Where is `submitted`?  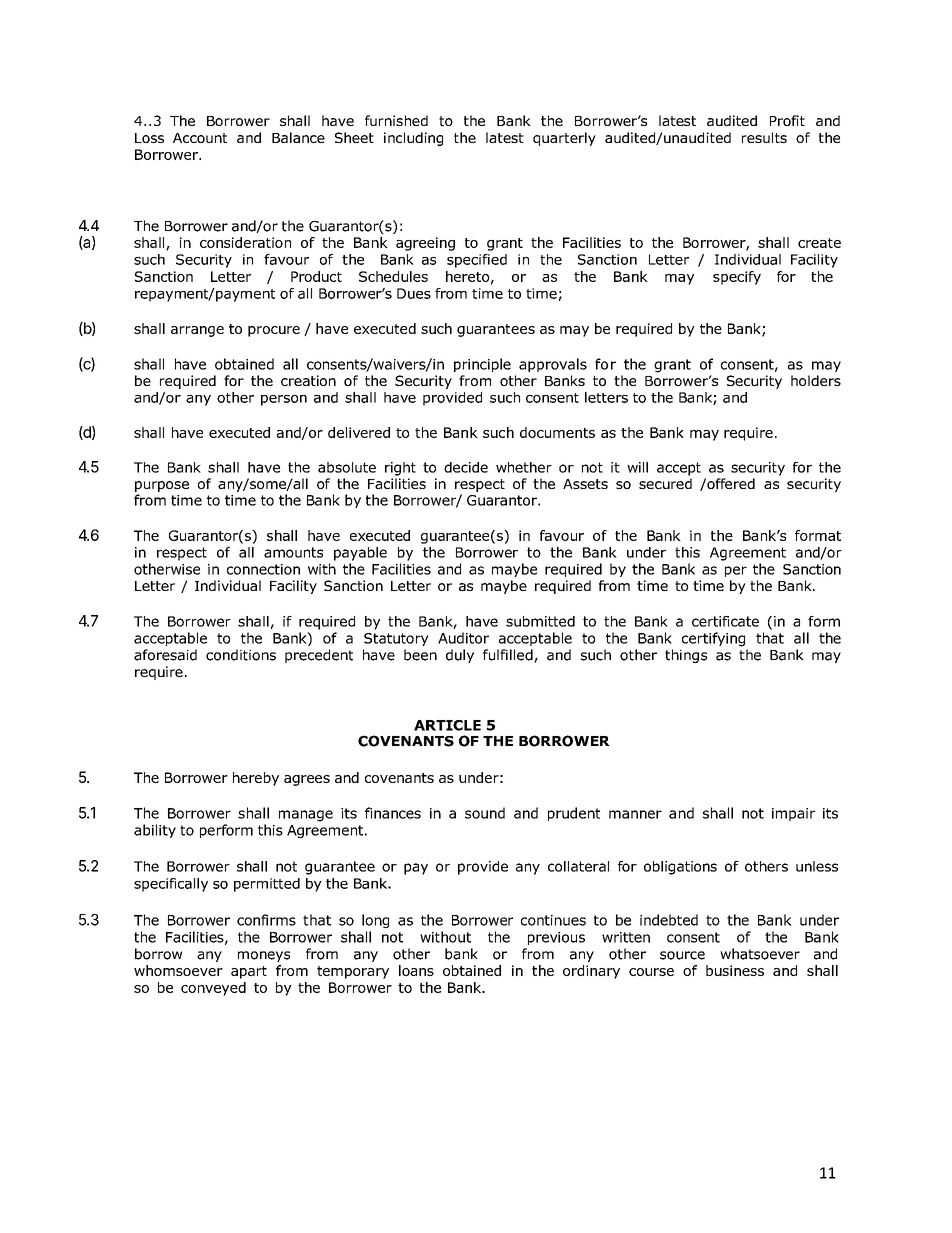 submitted is located at coordinates (540, 621).
